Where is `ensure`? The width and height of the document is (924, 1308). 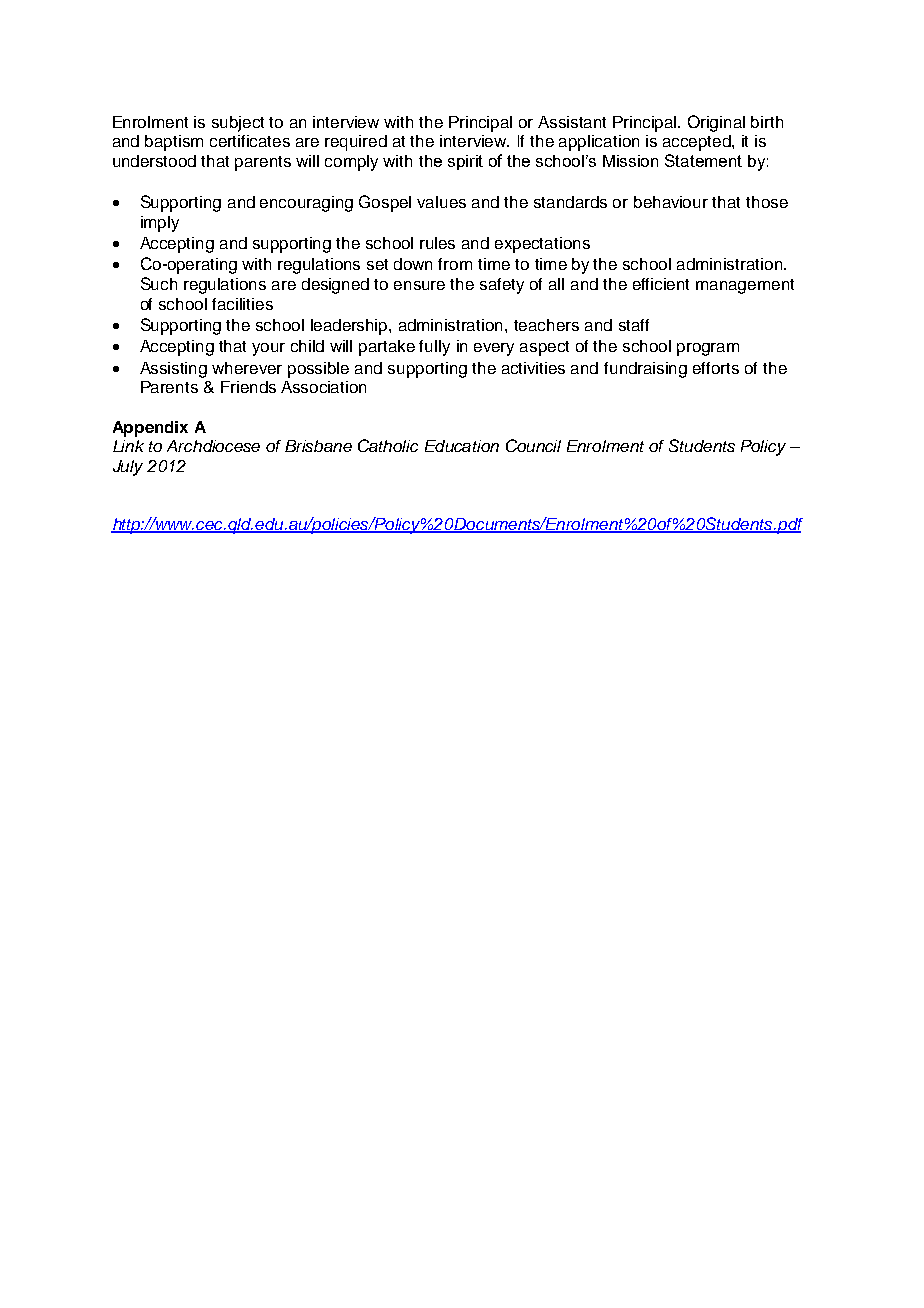 ensure is located at coordinates (419, 285).
